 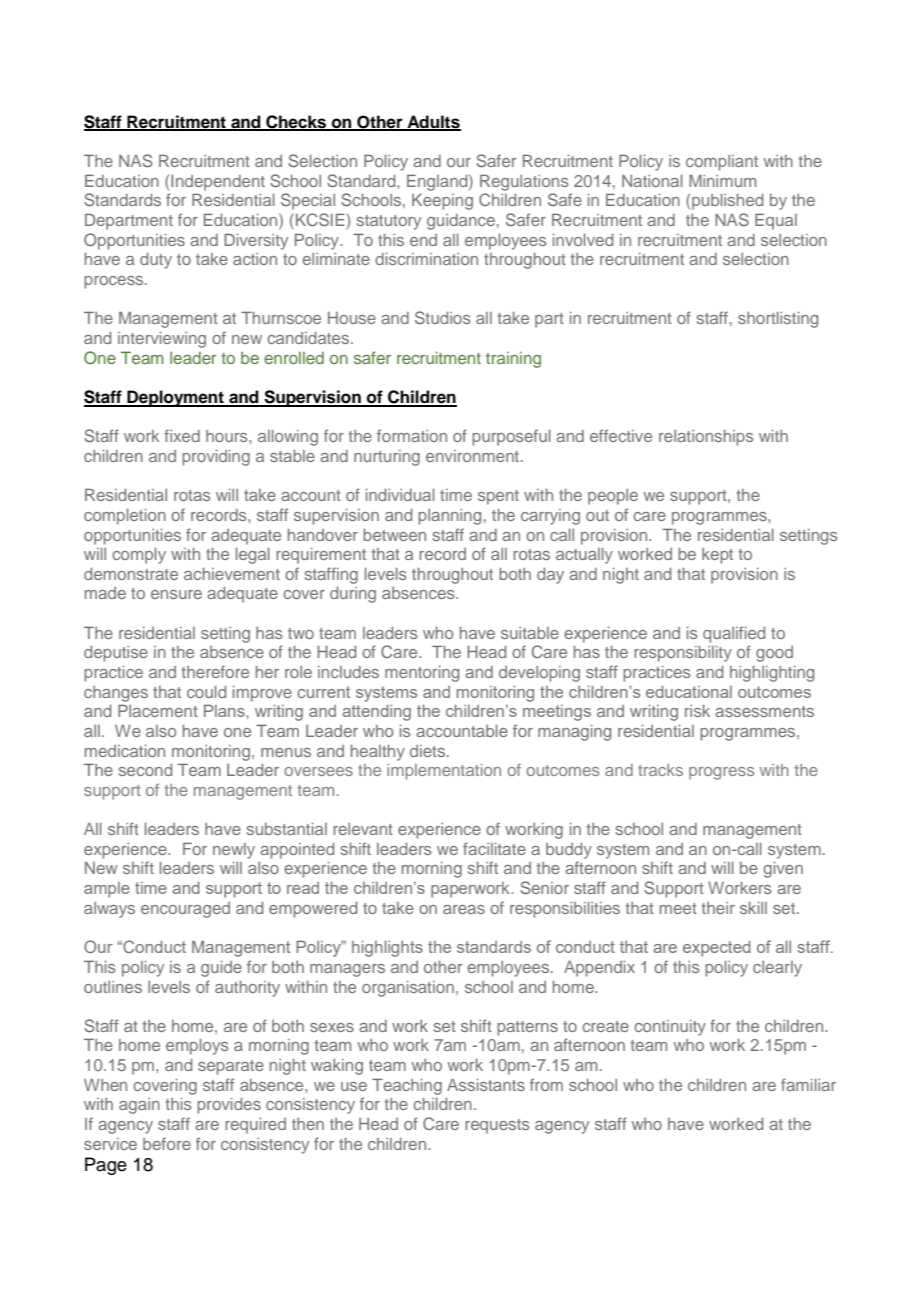 What do you see at coordinates (444, 772) in the screenshot?
I see `implementation` at bounding box center [444, 772].
